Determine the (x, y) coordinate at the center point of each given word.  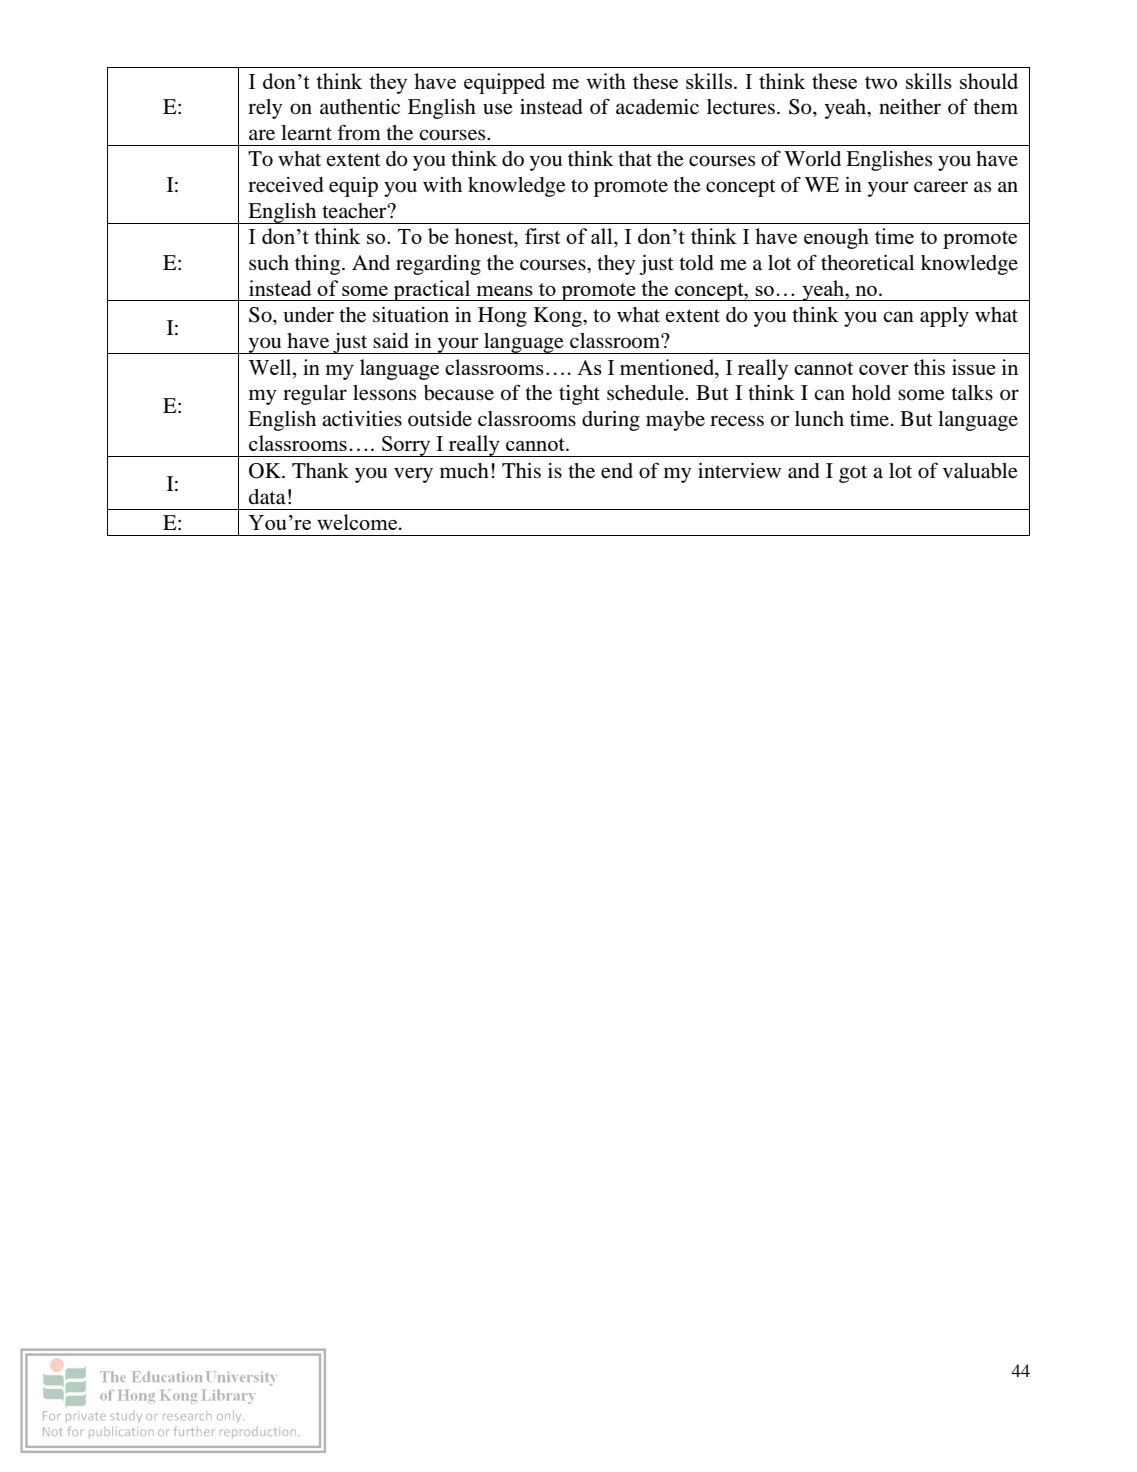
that (635, 159)
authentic (360, 107)
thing (319, 265)
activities (362, 419)
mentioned (668, 367)
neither (910, 107)
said (391, 341)
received (286, 185)
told (696, 263)
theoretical (867, 263)
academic (657, 107)
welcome (357, 522)
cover (884, 370)
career (941, 187)
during (611, 421)
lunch (819, 419)
